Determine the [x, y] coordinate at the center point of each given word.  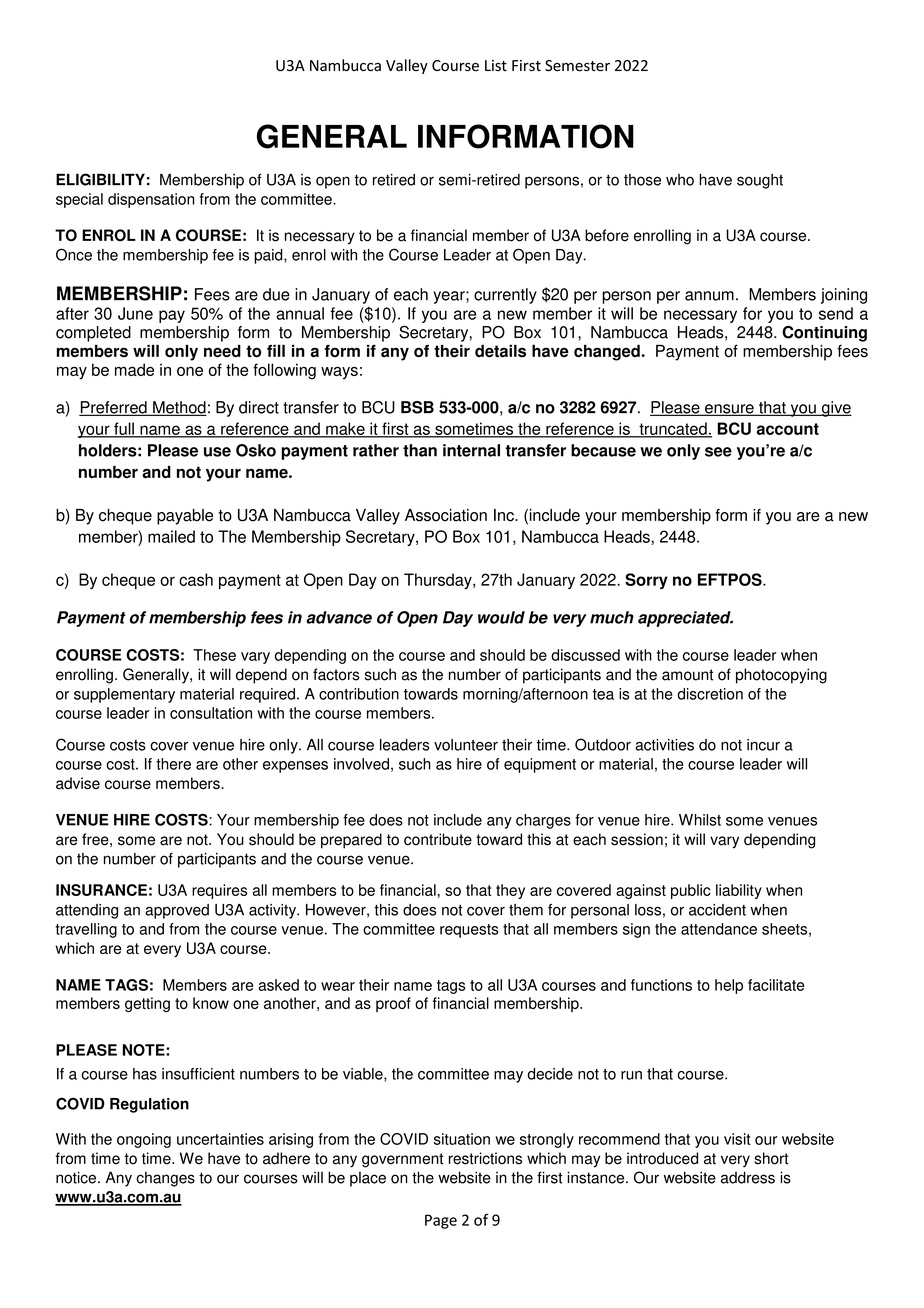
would [501, 617]
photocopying [781, 676]
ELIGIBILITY [100, 179]
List [496, 65]
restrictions [485, 1158]
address [748, 1177]
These [214, 655]
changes [165, 1179]
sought [760, 181]
